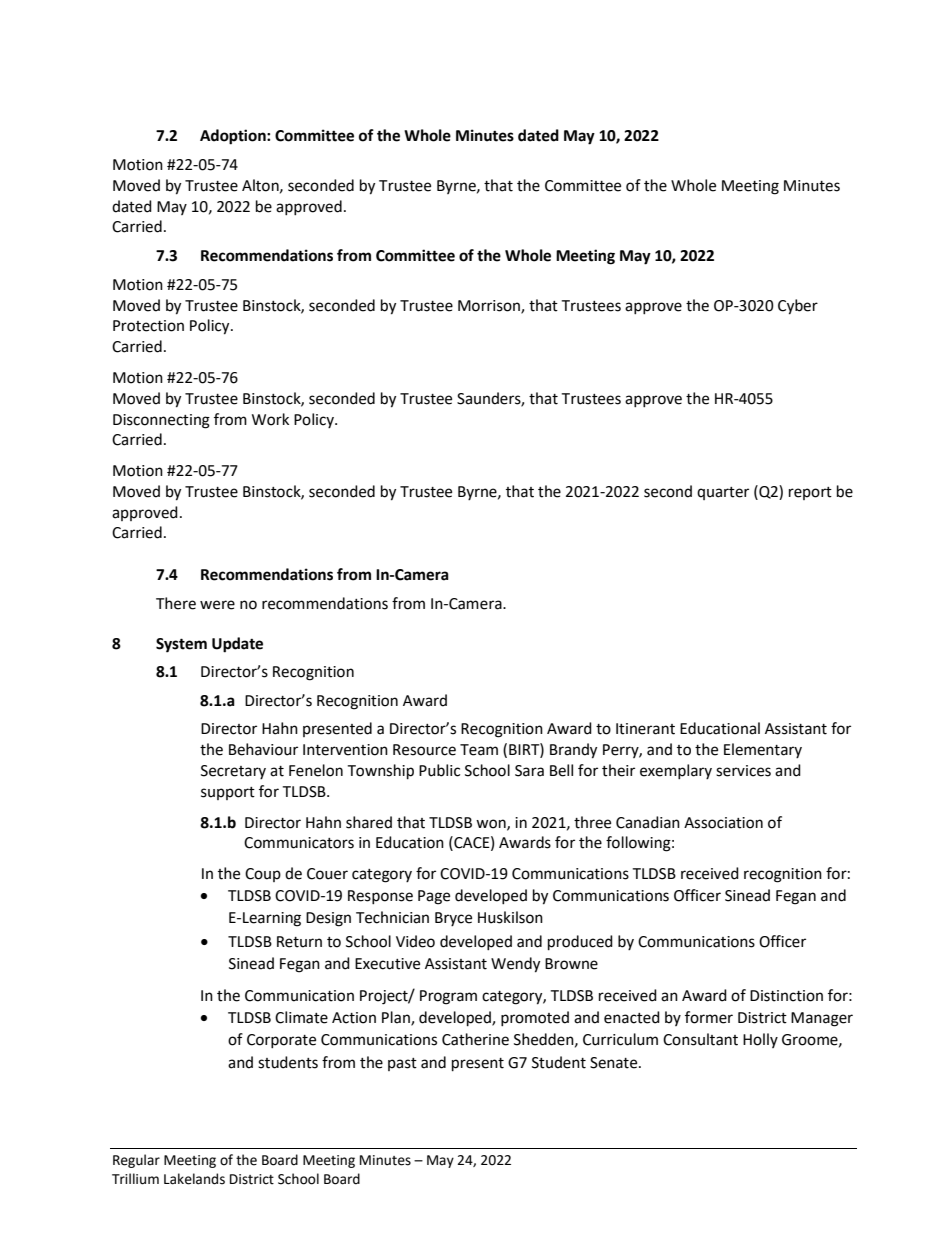  What do you see at coordinates (148, 326) in the screenshot?
I see `Protection` at bounding box center [148, 326].
